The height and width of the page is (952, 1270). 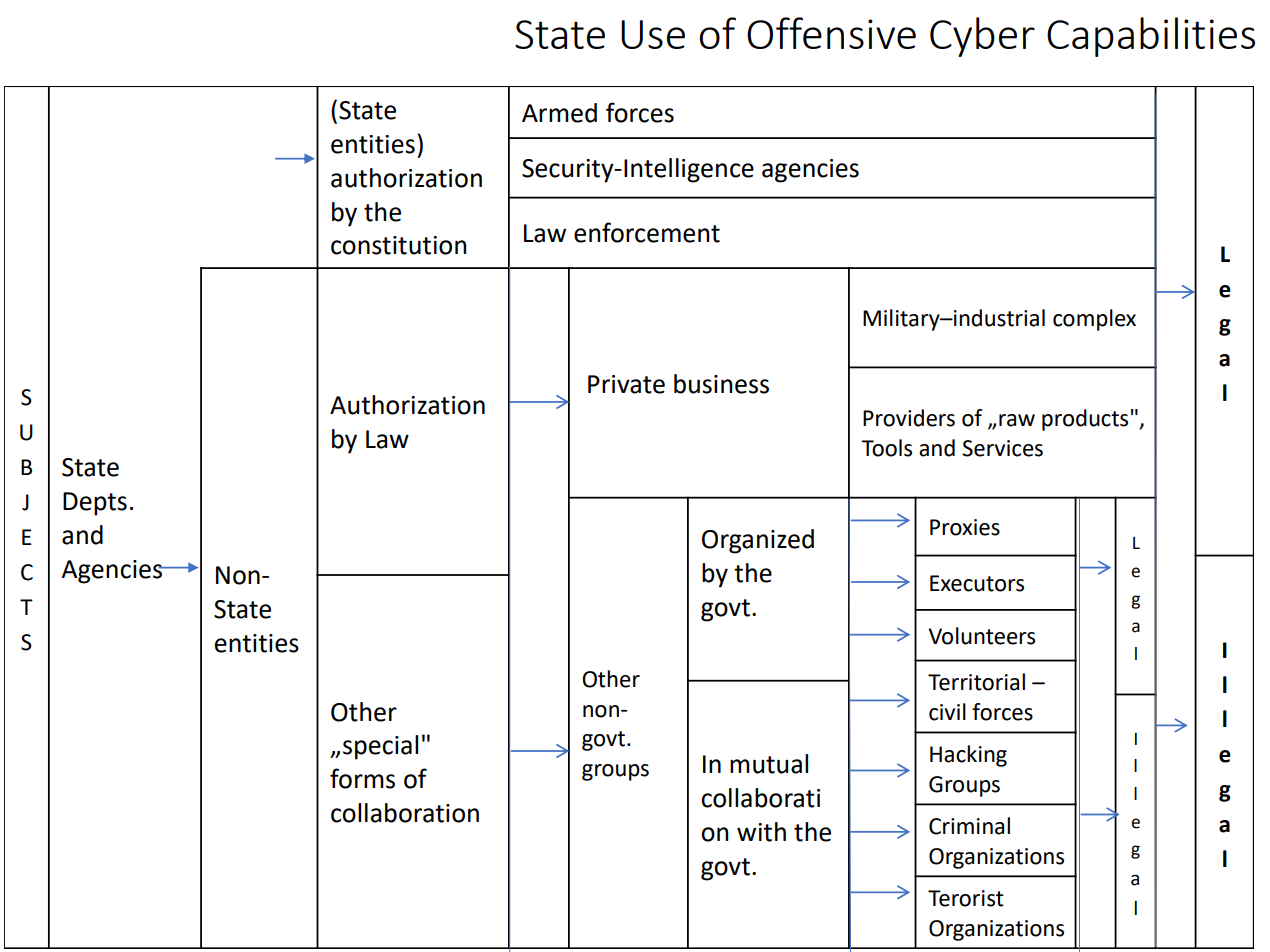 I want to click on Offensive, so click(x=831, y=33).
